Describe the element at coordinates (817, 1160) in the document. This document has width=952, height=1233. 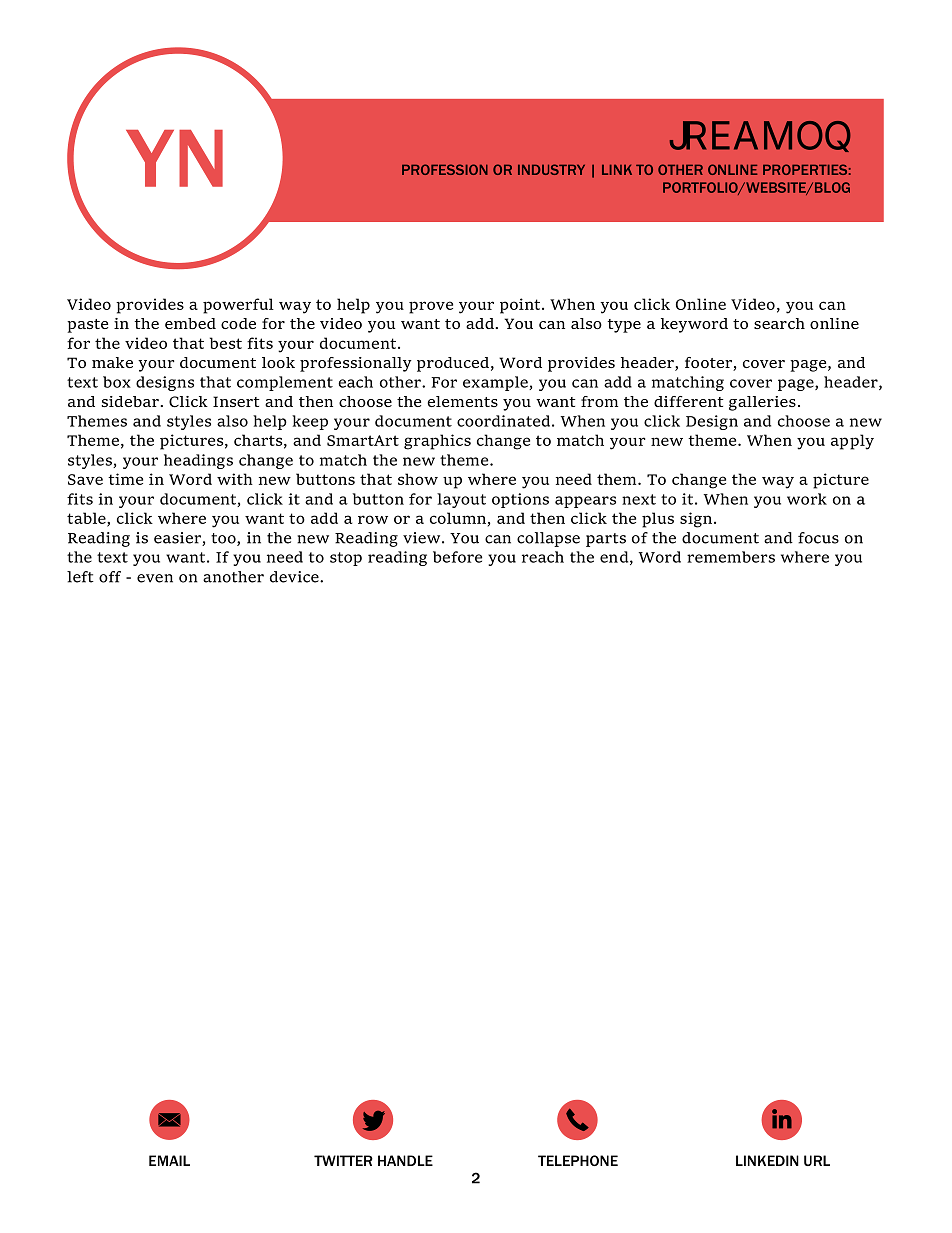
I see `URL` at that location.
